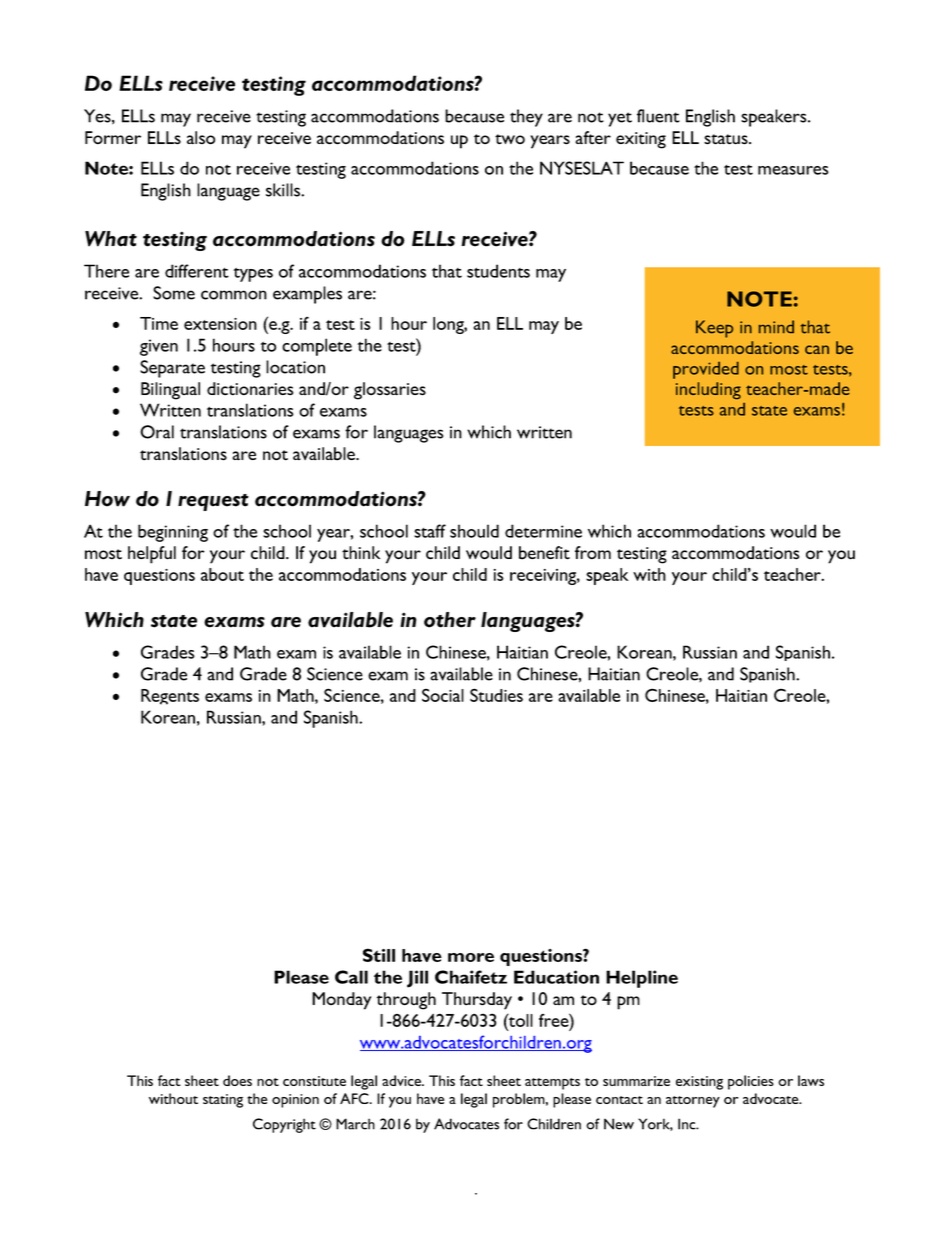  I want to click on stating, so click(223, 1101).
